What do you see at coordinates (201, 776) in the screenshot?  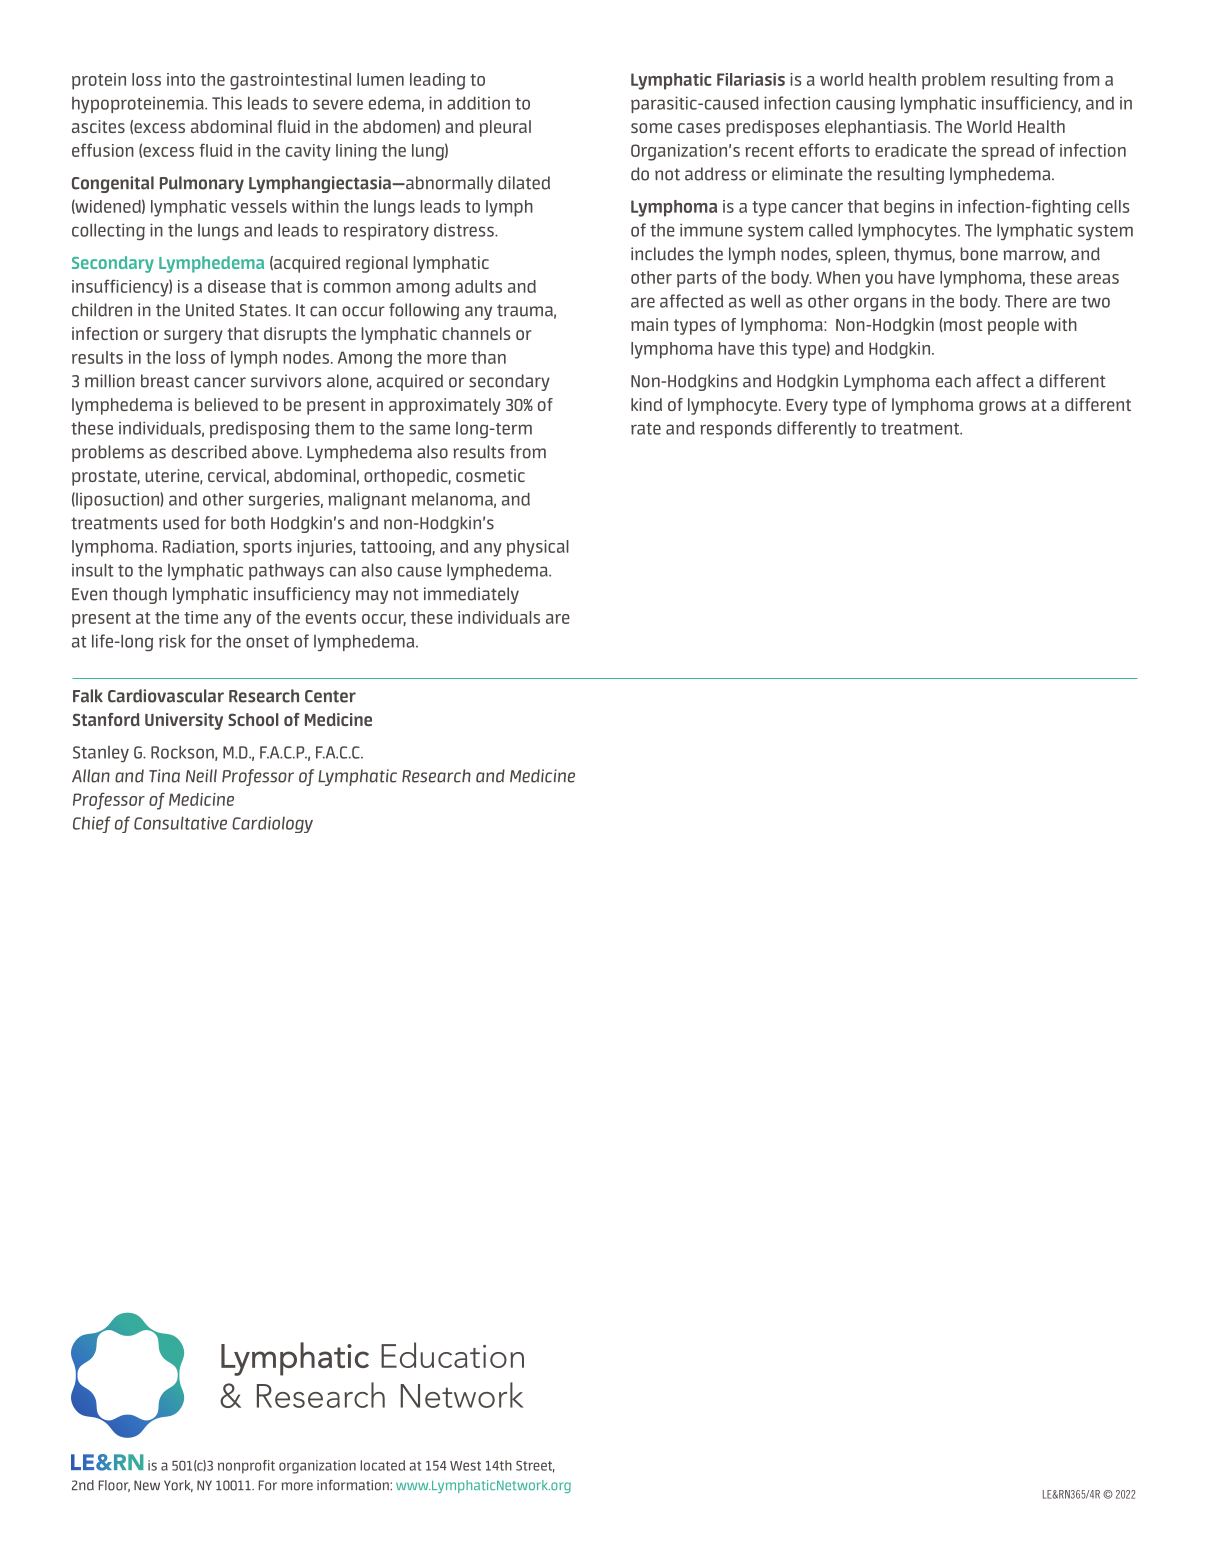 I see `Neill` at bounding box center [201, 776].
